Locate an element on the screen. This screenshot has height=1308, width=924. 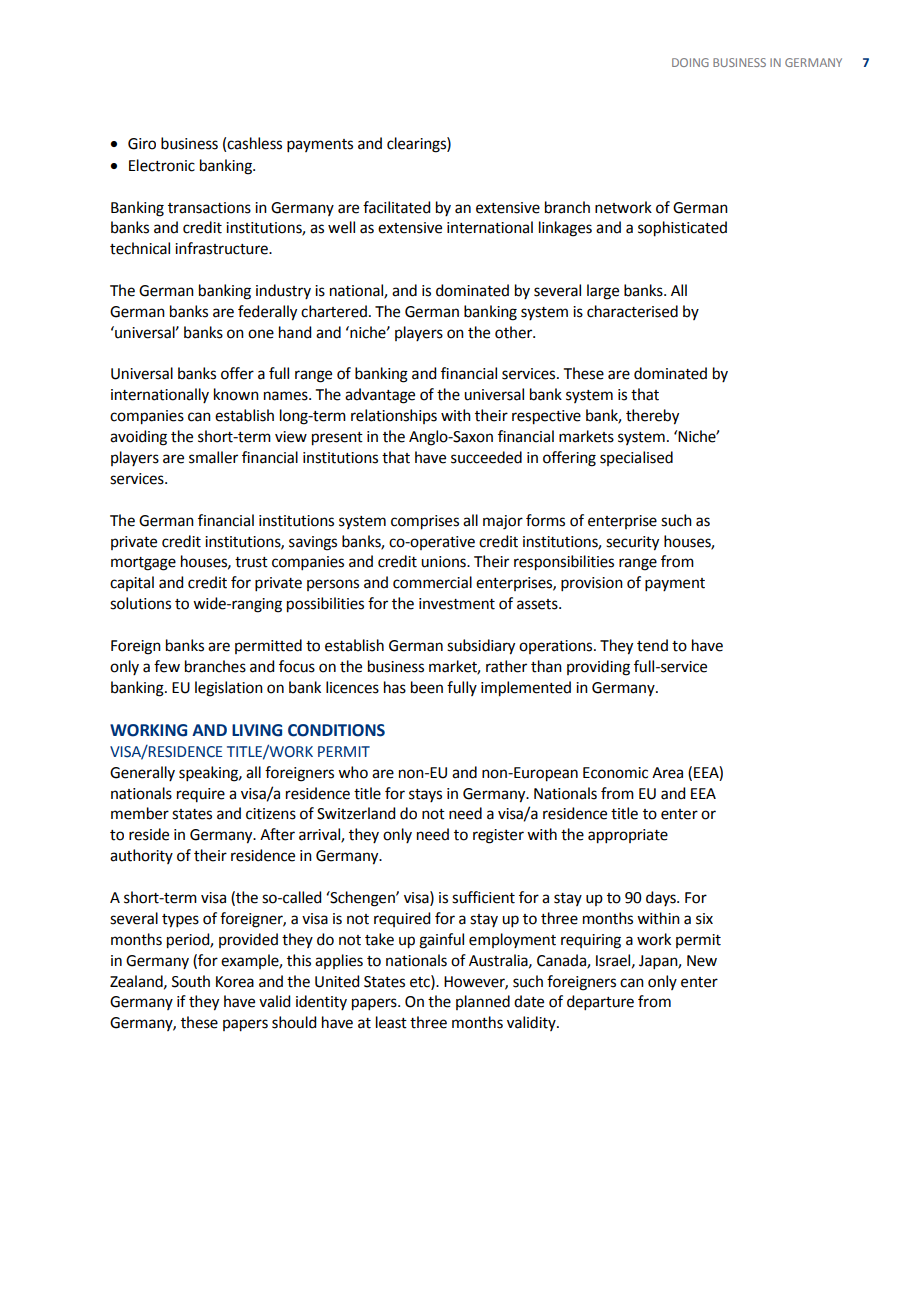
South is located at coordinates (191, 981).
